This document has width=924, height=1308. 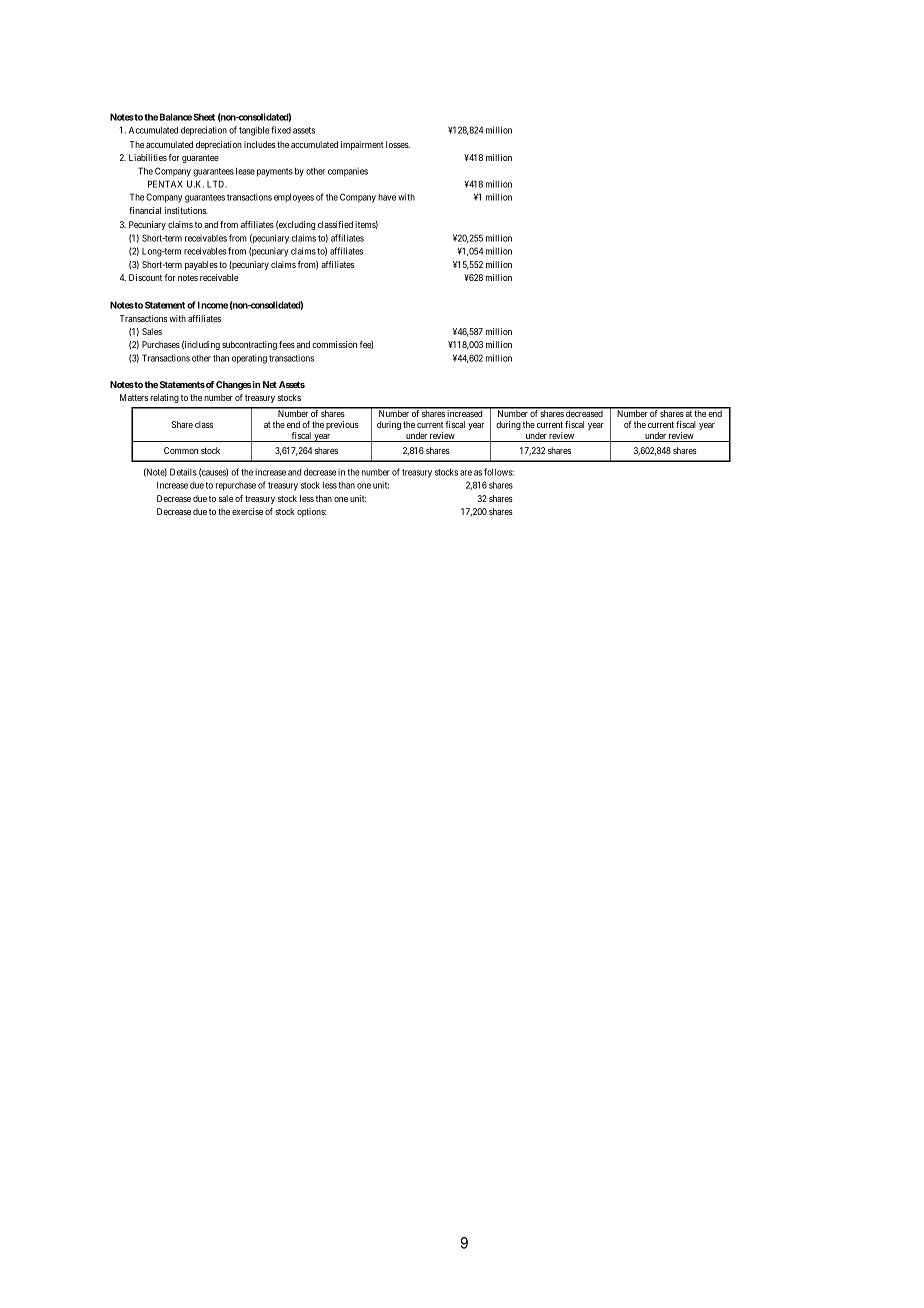 I want to click on exercise, so click(x=247, y=511).
